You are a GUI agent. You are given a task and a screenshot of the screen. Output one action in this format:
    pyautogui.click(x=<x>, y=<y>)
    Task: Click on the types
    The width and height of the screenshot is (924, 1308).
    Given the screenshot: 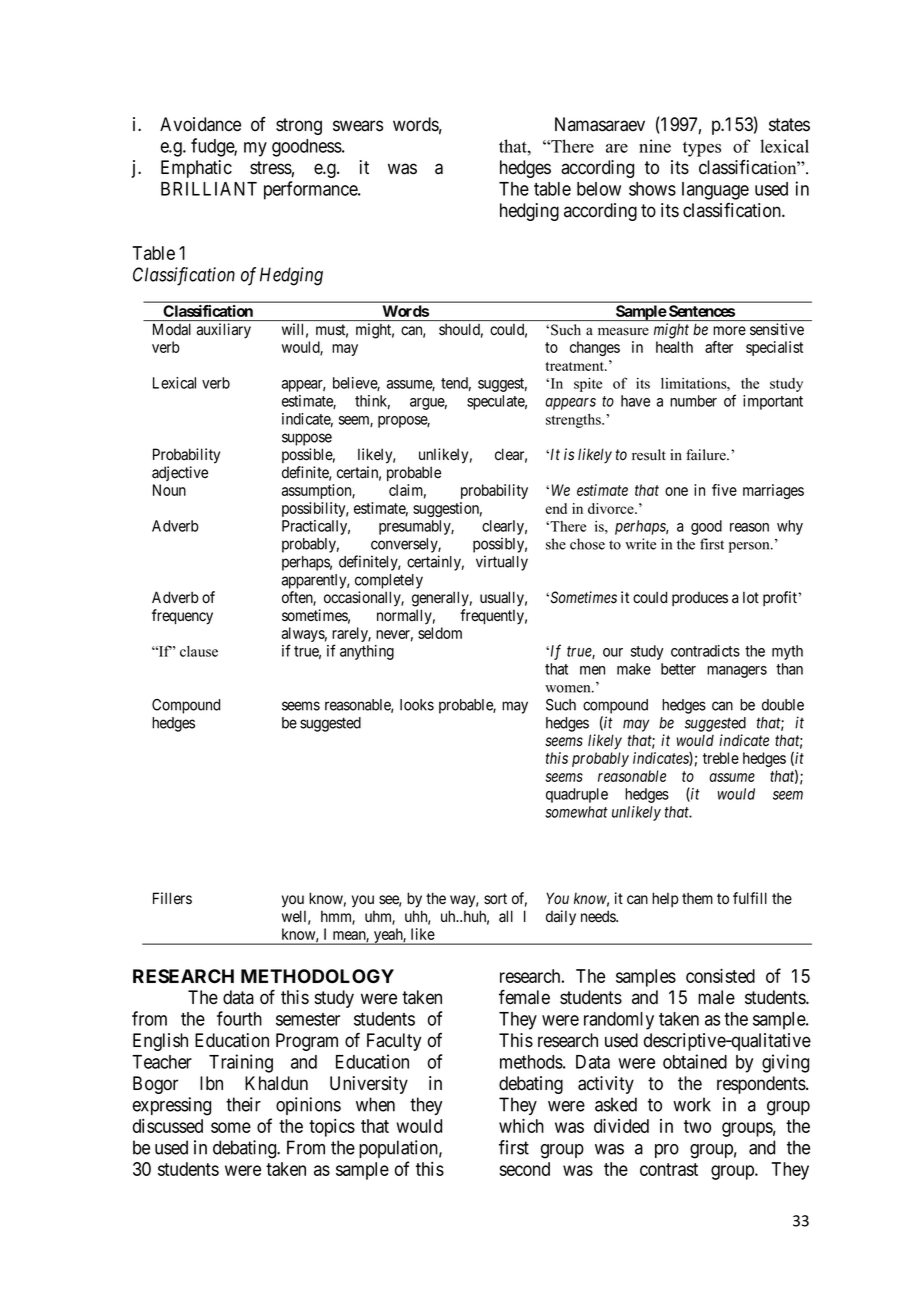 What is the action you would take?
    pyautogui.click(x=702, y=149)
